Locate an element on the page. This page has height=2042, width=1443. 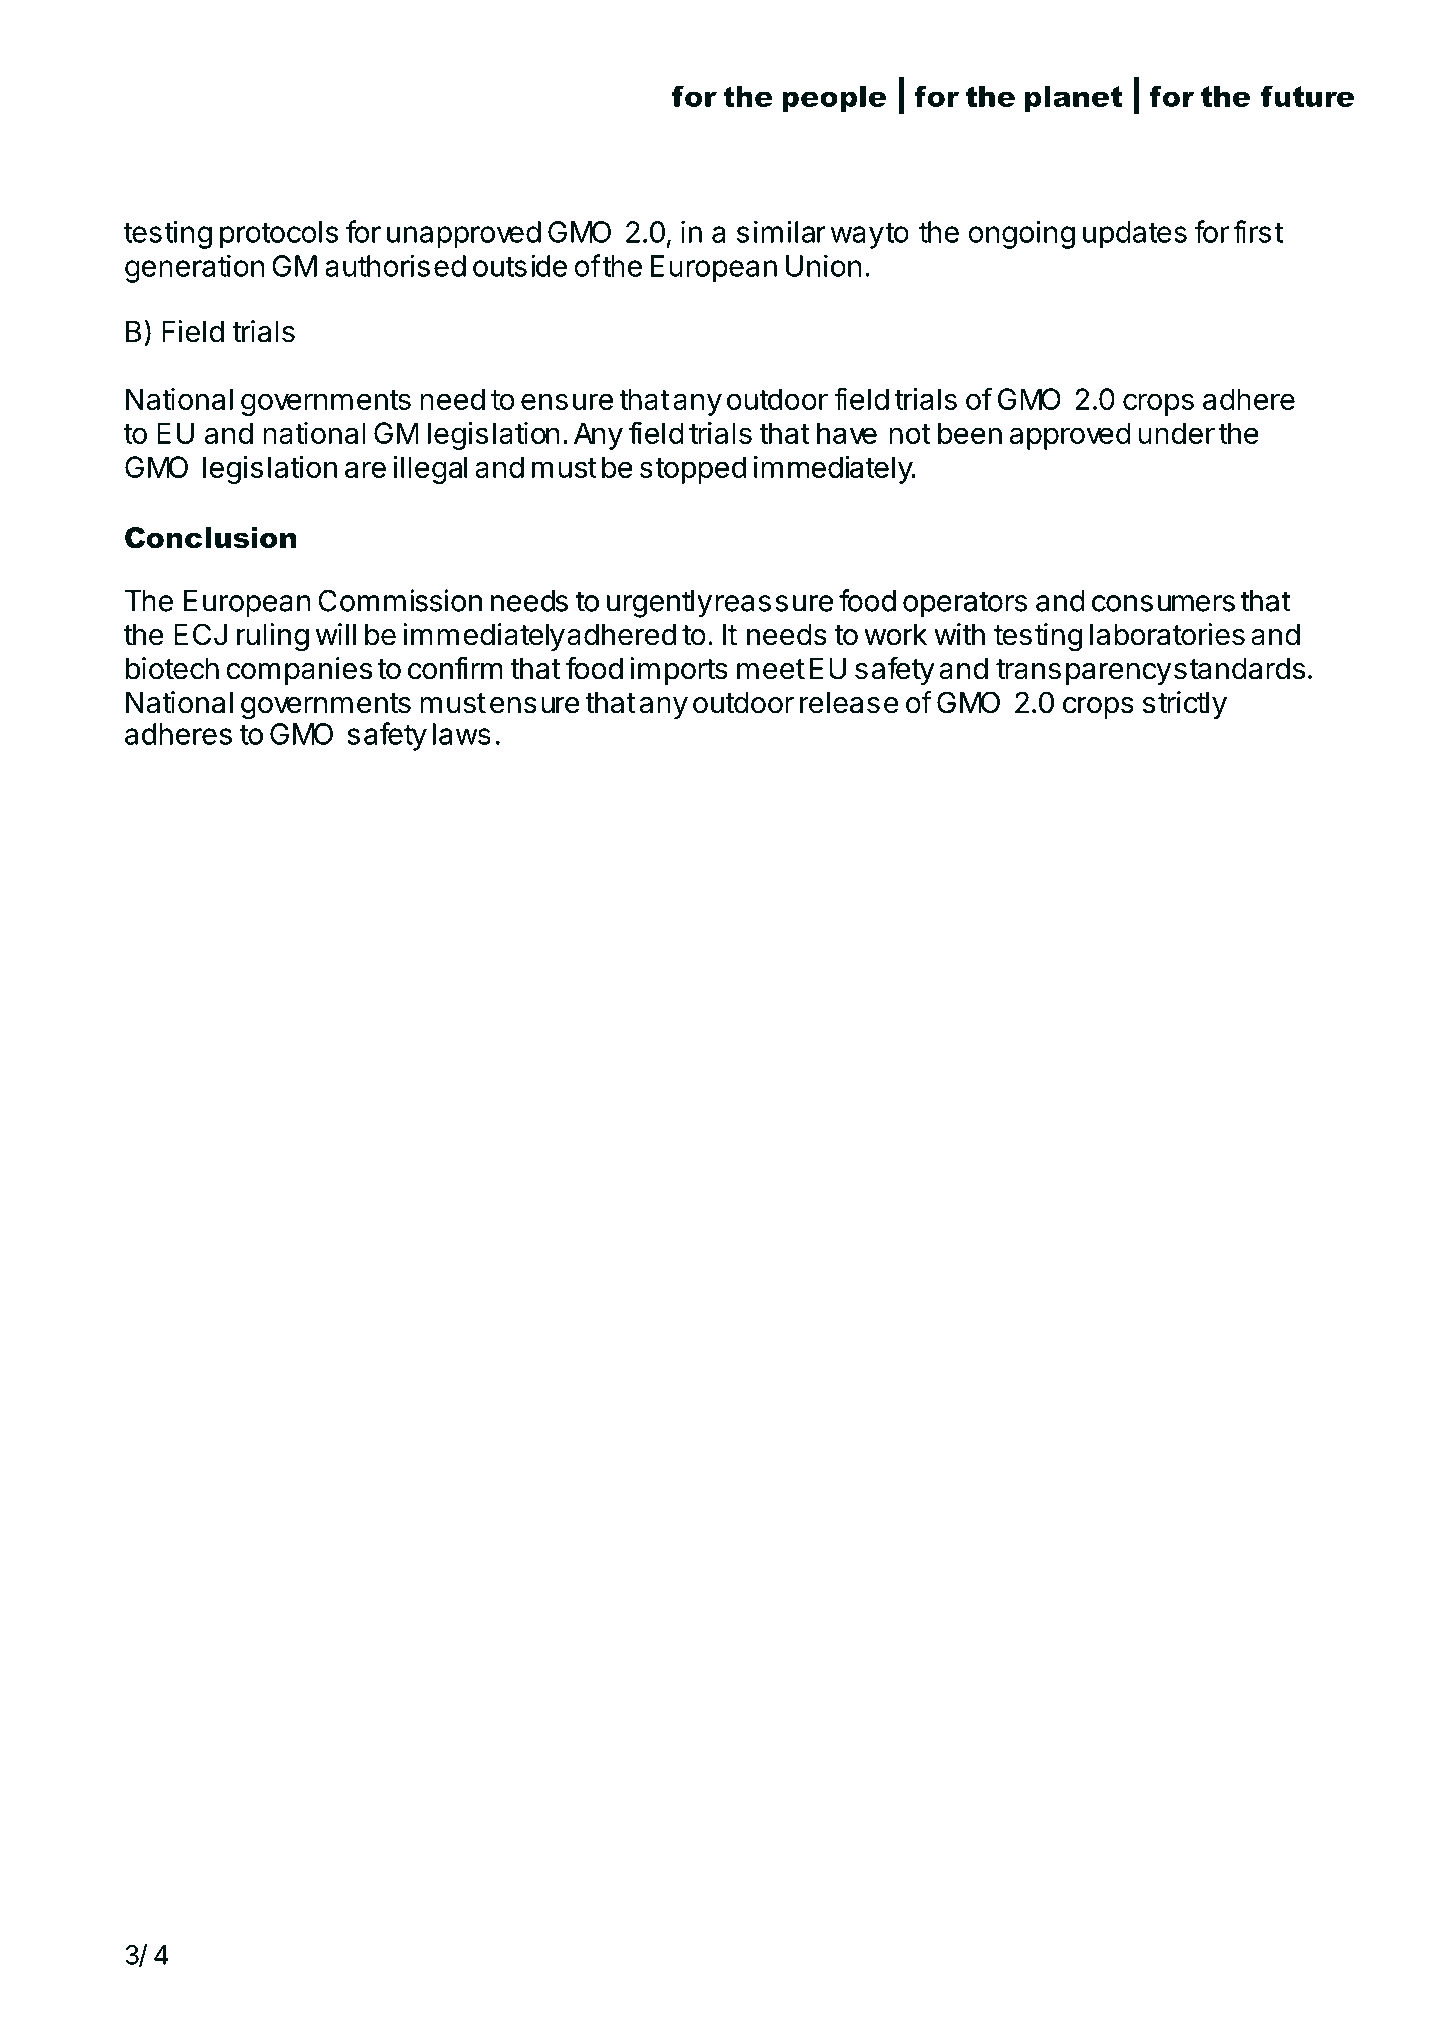
illegal is located at coordinates (430, 470).
